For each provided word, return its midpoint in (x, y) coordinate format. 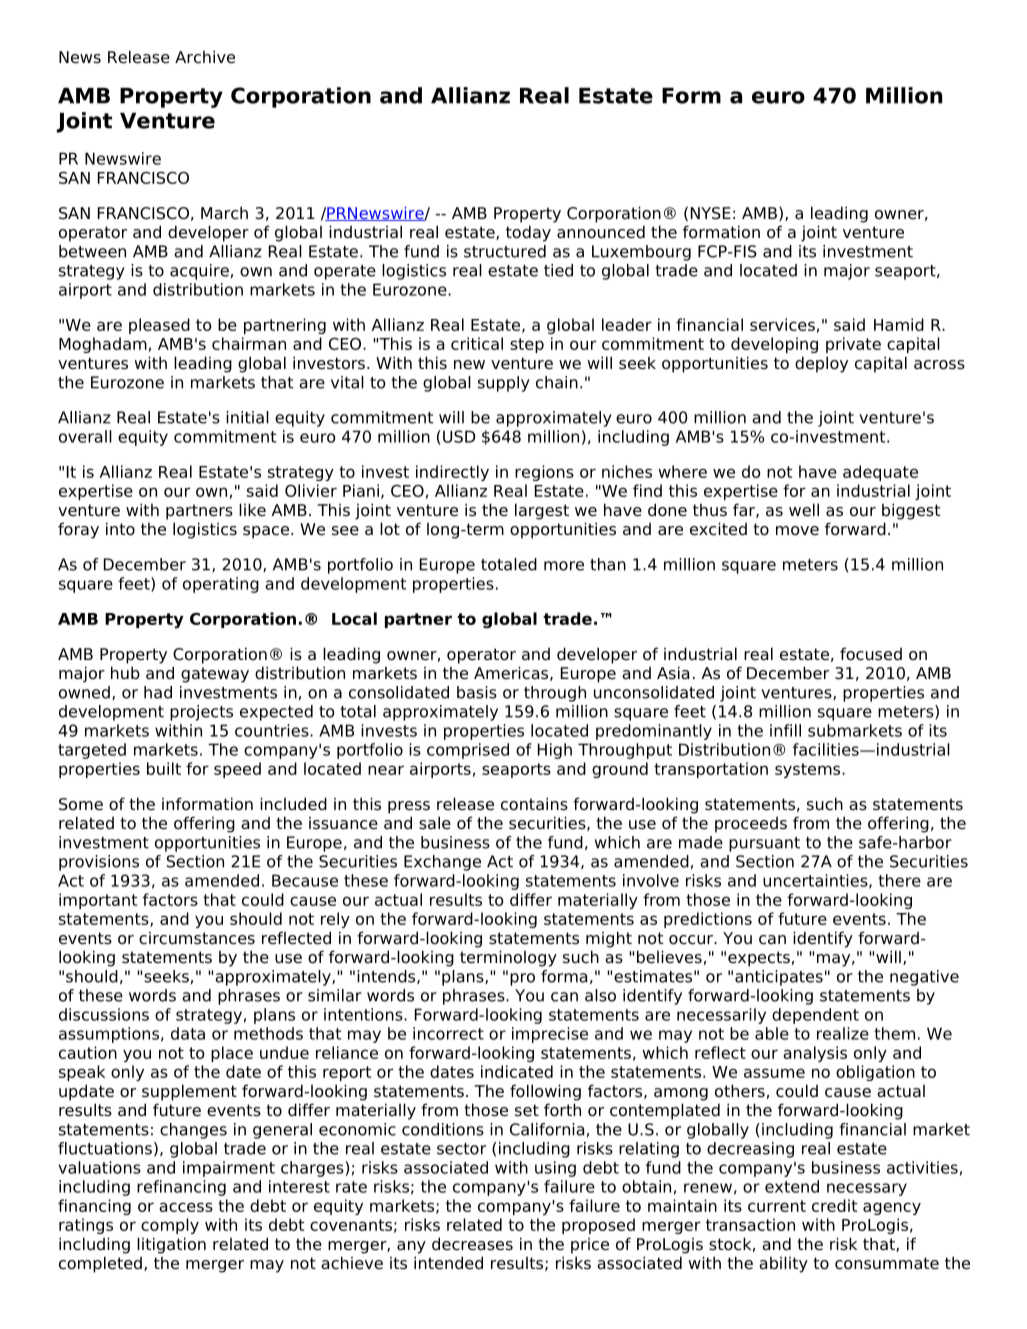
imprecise (550, 1035)
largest (542, 511)
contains (534, 804)
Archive (205, 57)
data (188, 1033)
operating (221, 585)
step (527, 345)
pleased (159, 326)
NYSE (711, 213)
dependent (815, 1016)
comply (170, 1226)
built (164, 768)
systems (809, 770)
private (853, 345)
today (528, 233)
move (797, 531)
